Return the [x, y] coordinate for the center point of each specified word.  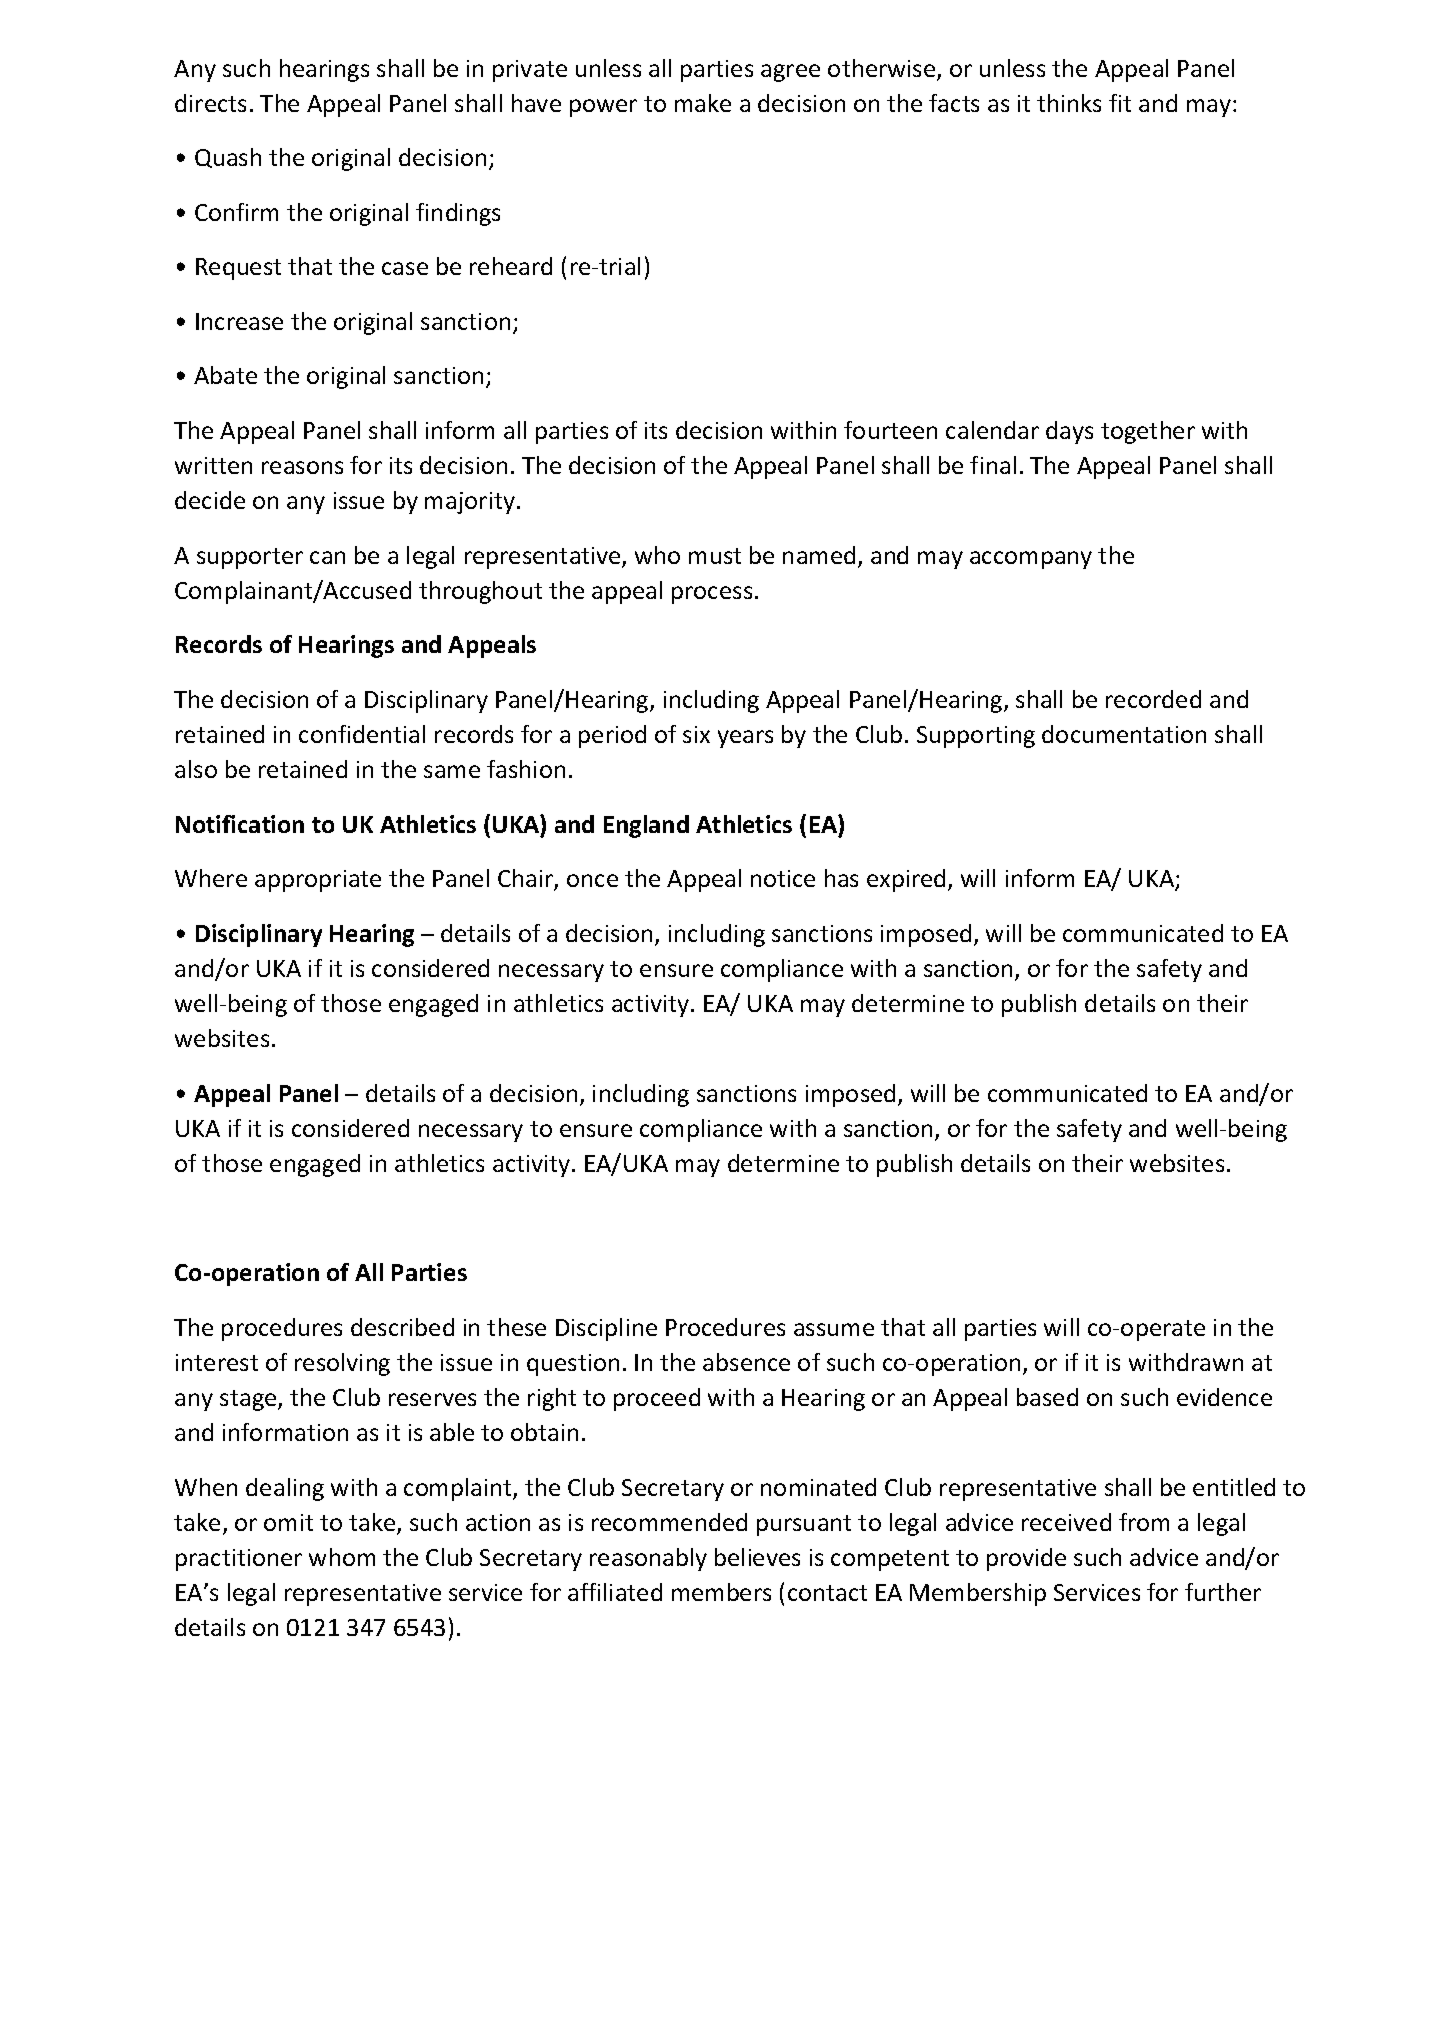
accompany [1031, 560]
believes [757, 1557]
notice [783, 878]
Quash [228, 158]
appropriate [318, 881]
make [703, 103]
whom [342, 1557]
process [712, 595]
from [1144, 1522]
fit [1120, 103]
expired [906, 880]
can [327, 557]
